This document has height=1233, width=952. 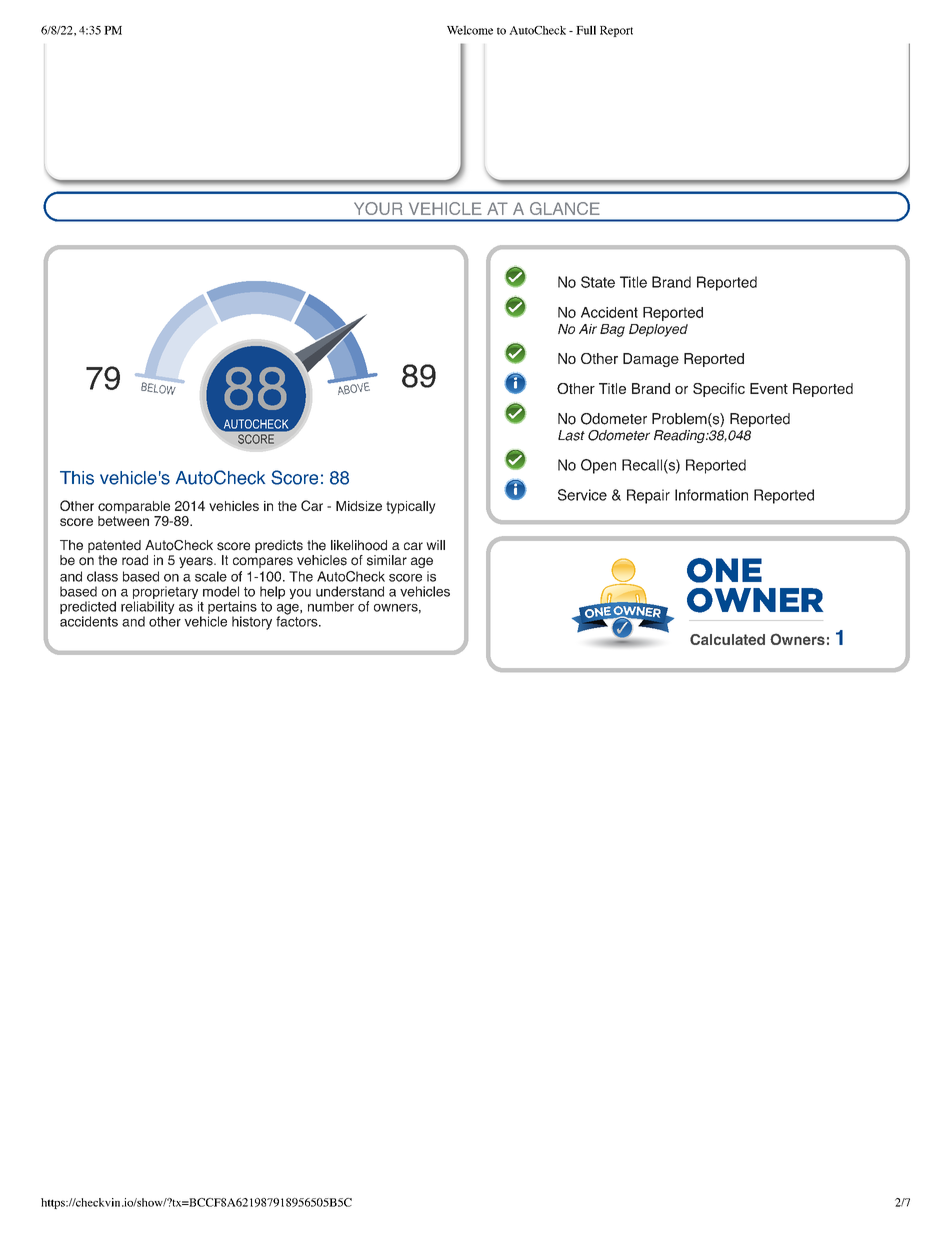 What do you see at coordinates (612, 330) in the document?
I see `Bag` at bounding box center [612, 330].
